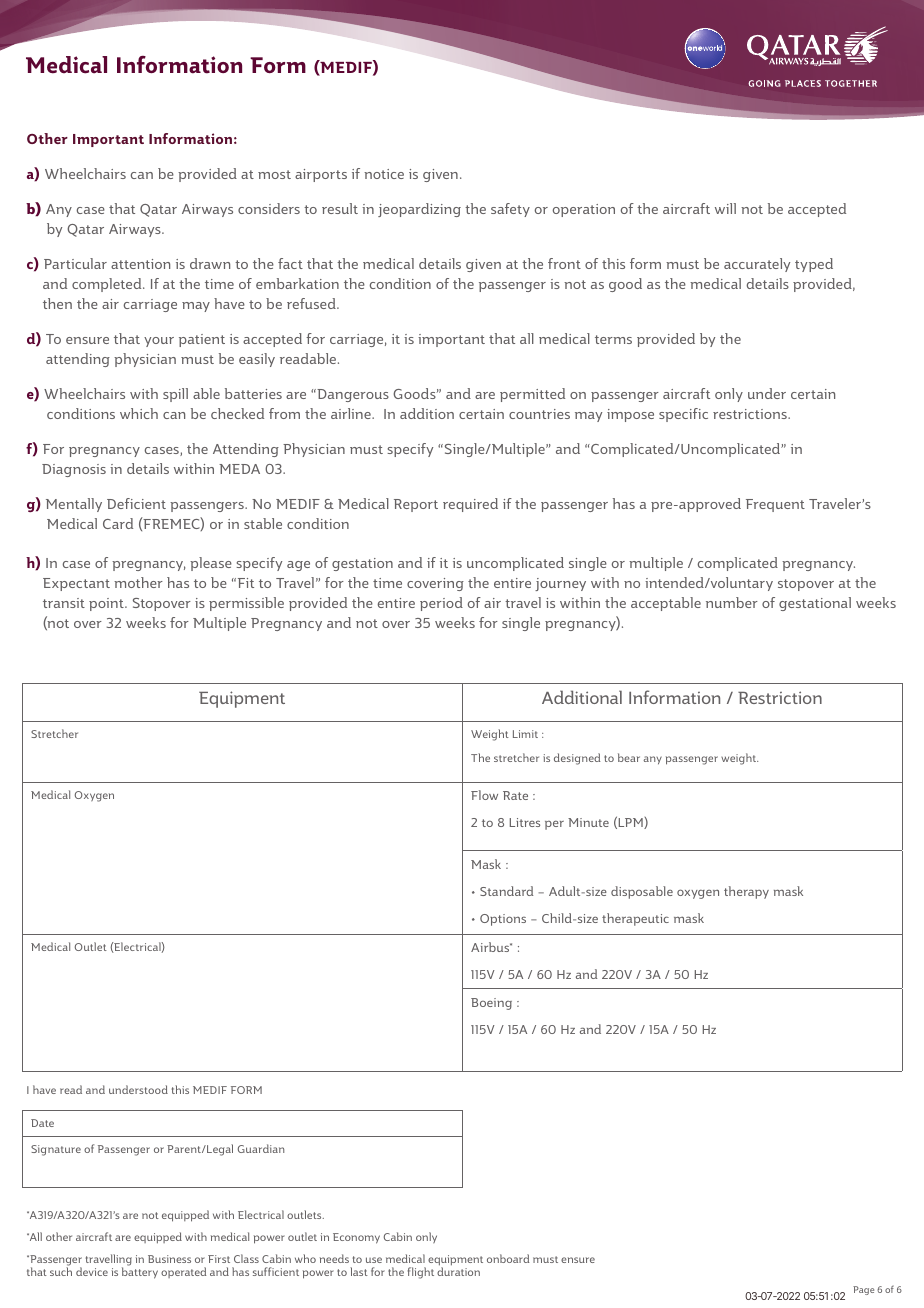 The height and width of the page is (1308, 924). What do you see at coordinates (42, 1123) in the page?
I see `Date` at bounding box center [42, 1123].
